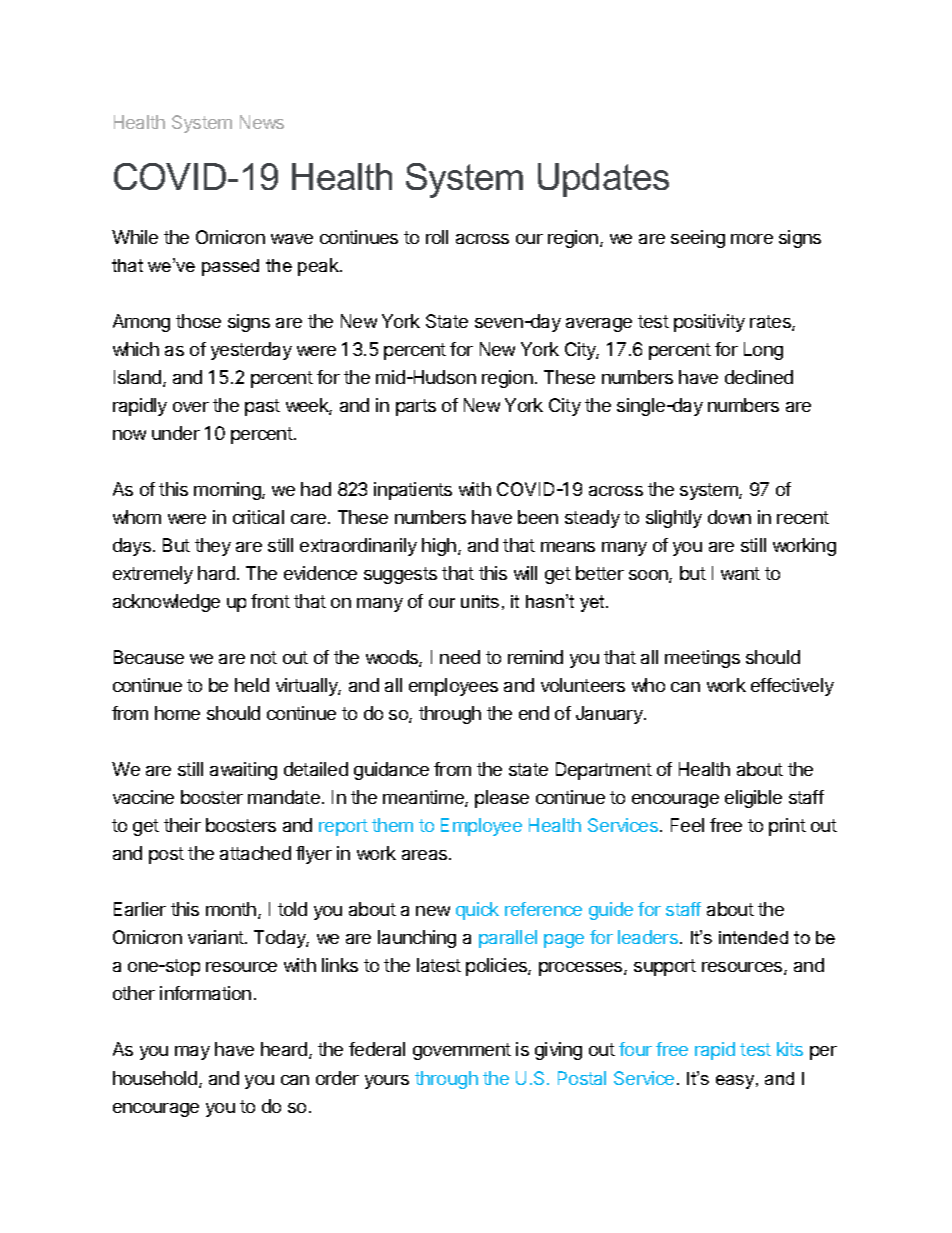  I want to click on please, so click(502, 799).
